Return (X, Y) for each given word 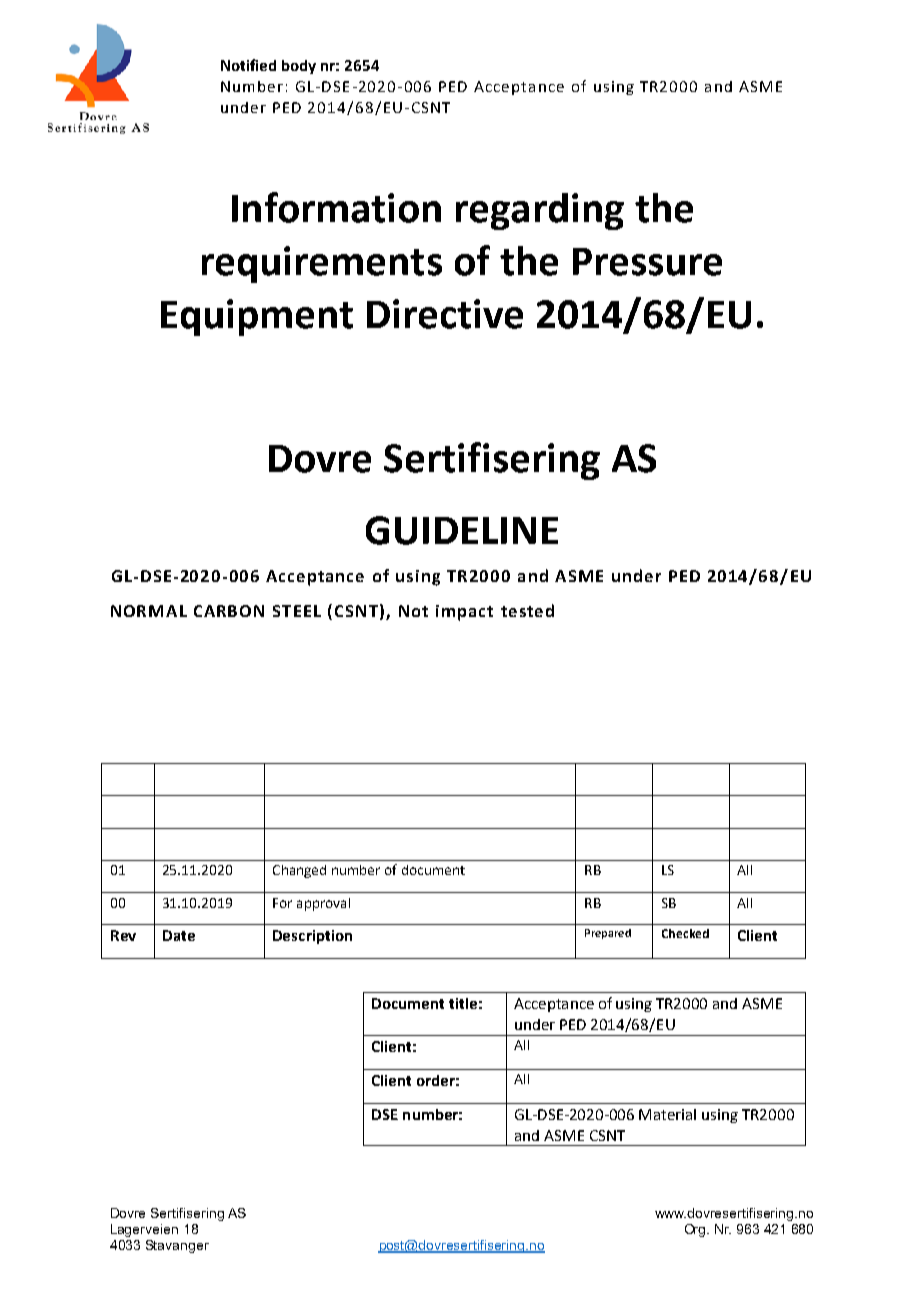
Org (696, 1230)
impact (464, 613)
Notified (248, 65)
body (299, 67)
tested (527, 610)
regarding (540, 211)
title (463, 1003)
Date (179, 935)
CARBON (229, 611)
